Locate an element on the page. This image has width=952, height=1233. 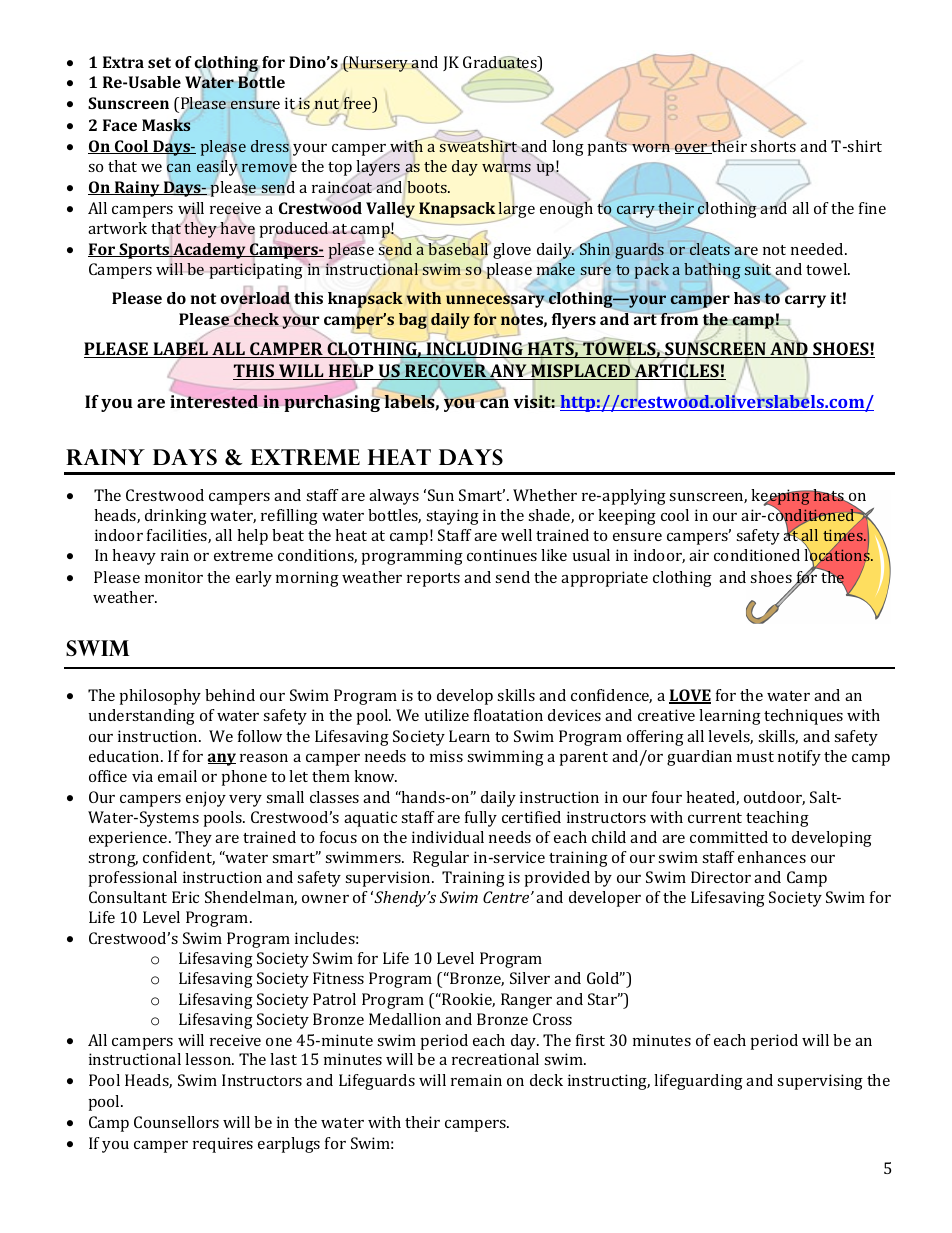
Eric is located at coordinates (185, 897).
